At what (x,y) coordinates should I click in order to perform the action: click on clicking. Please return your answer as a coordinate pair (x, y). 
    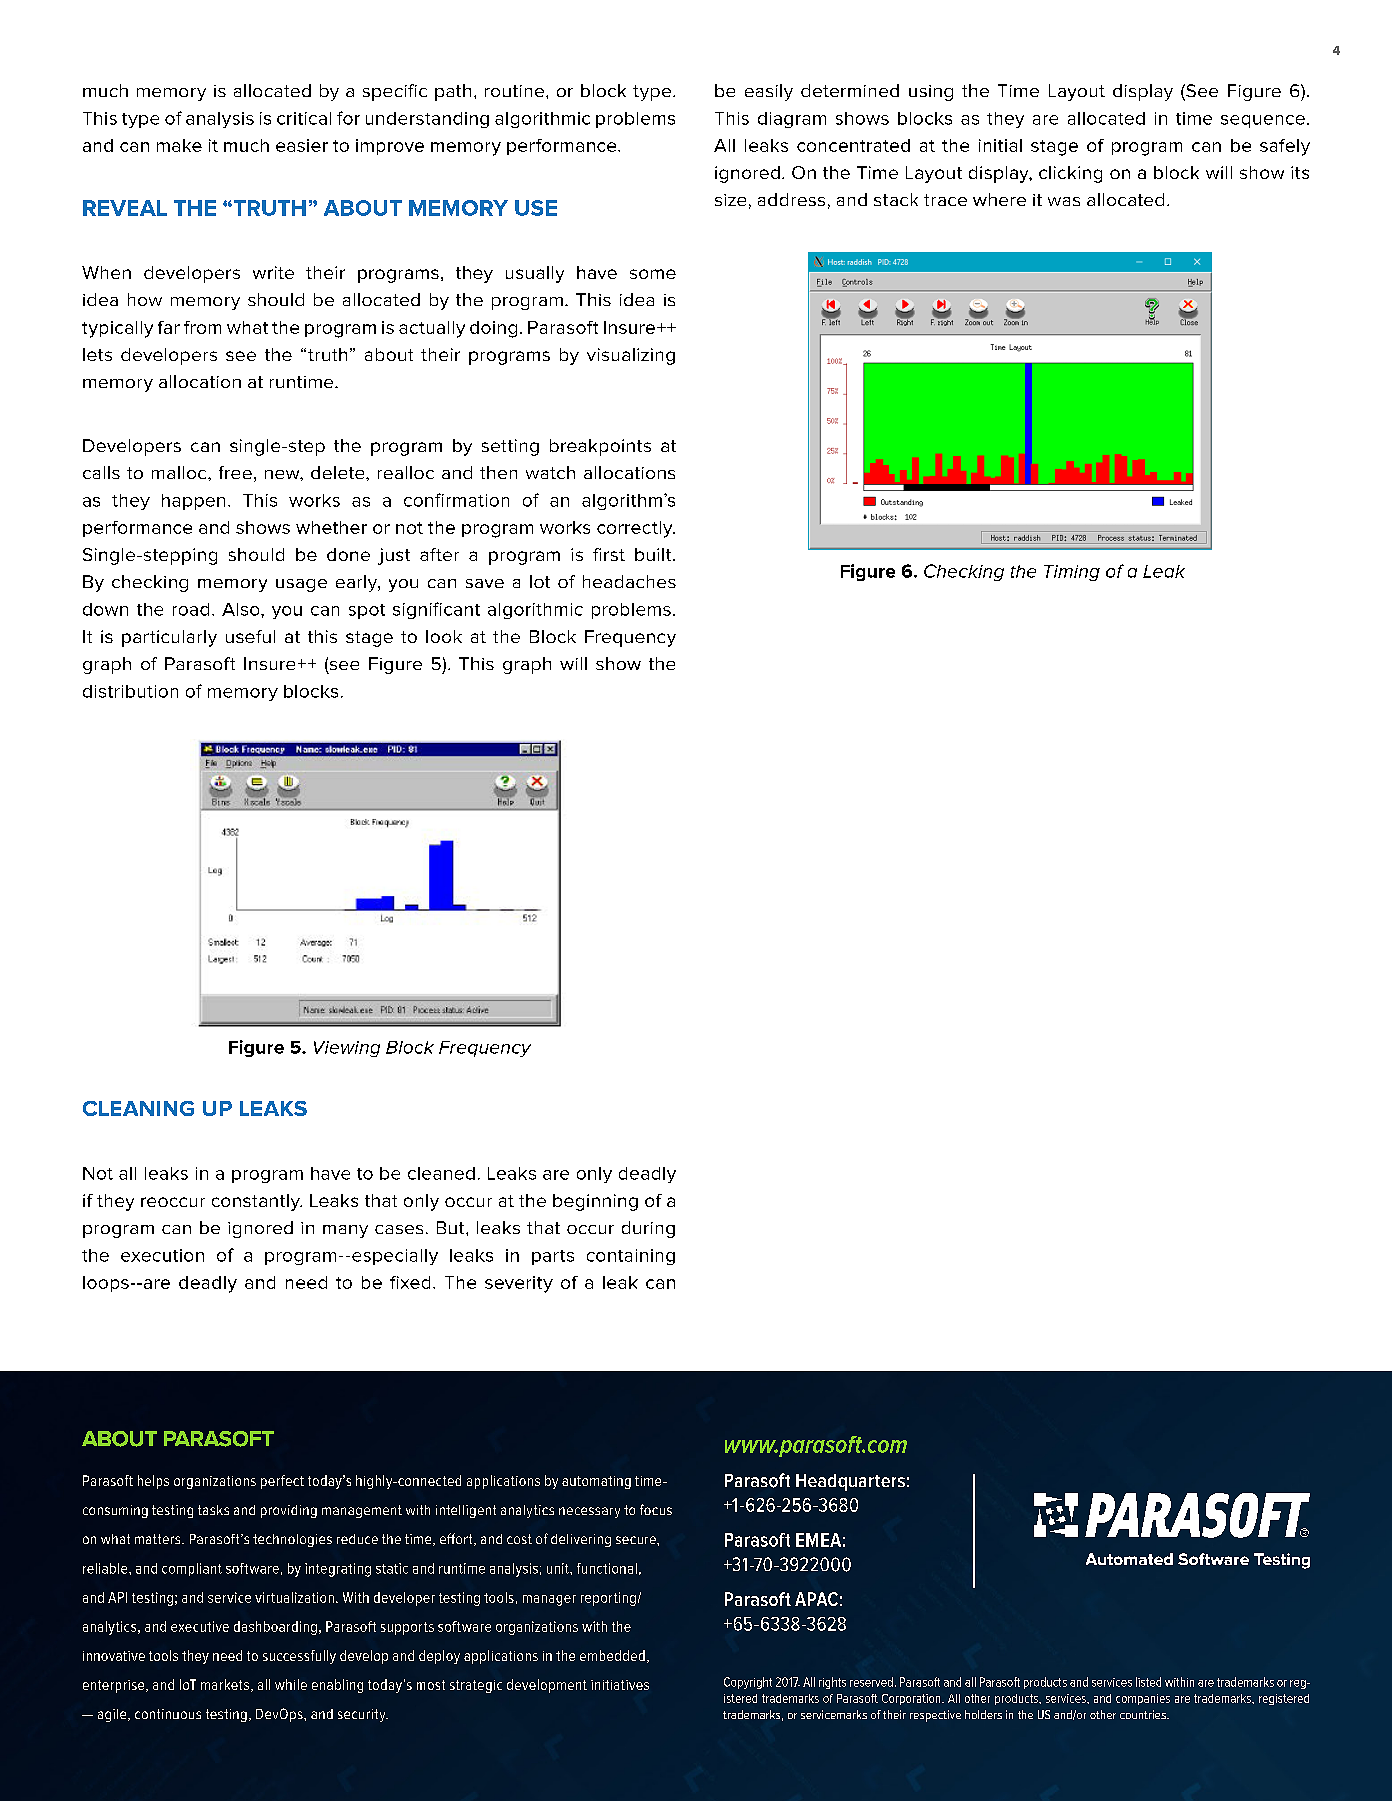
    Looking at the image, I should click on (1070, 174).
